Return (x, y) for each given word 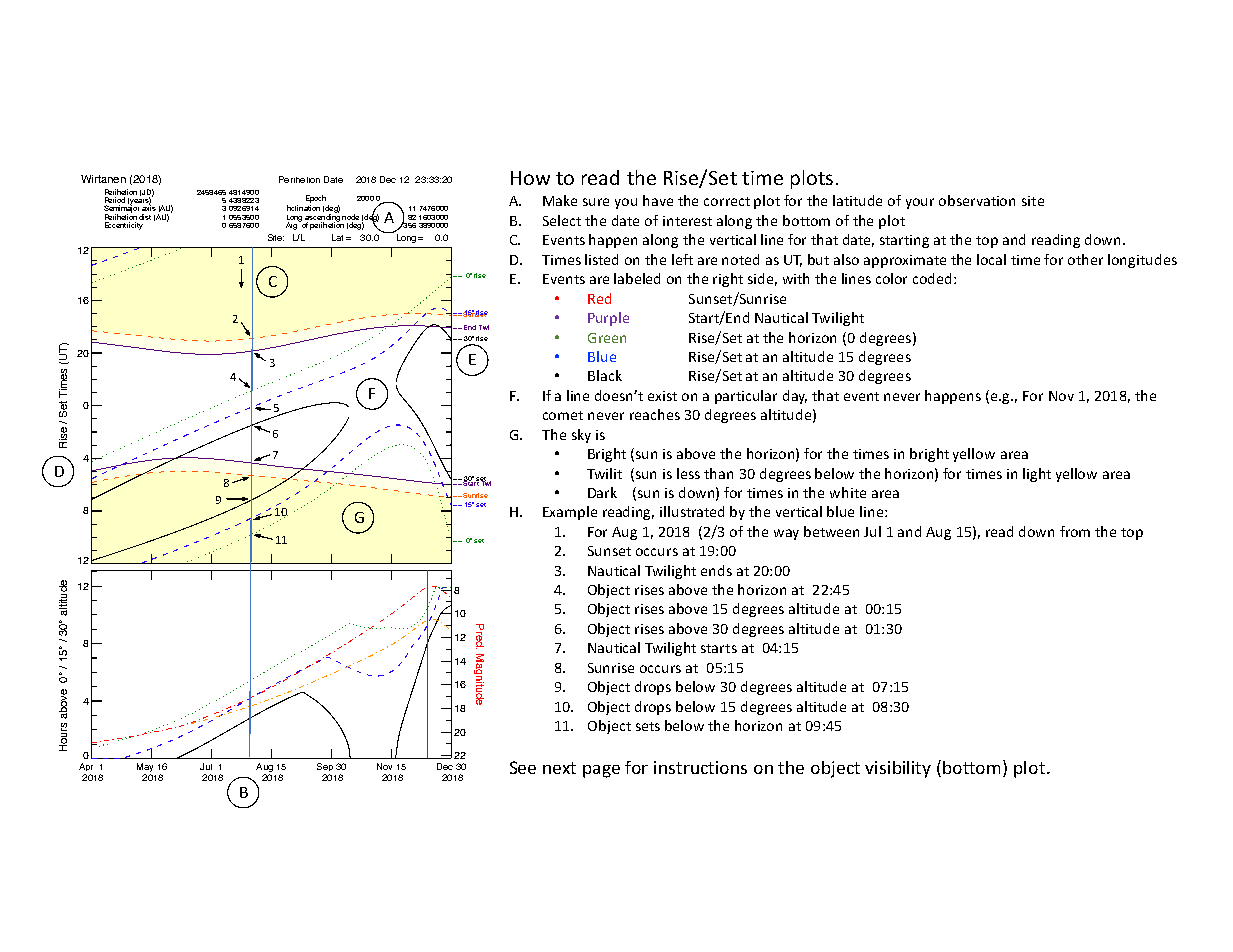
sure (596, 202)
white (848, 492)
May (145, 767)
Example (570, 513)
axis (149, 207)
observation (977, 200)
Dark (602, 492)
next (559, 768)
